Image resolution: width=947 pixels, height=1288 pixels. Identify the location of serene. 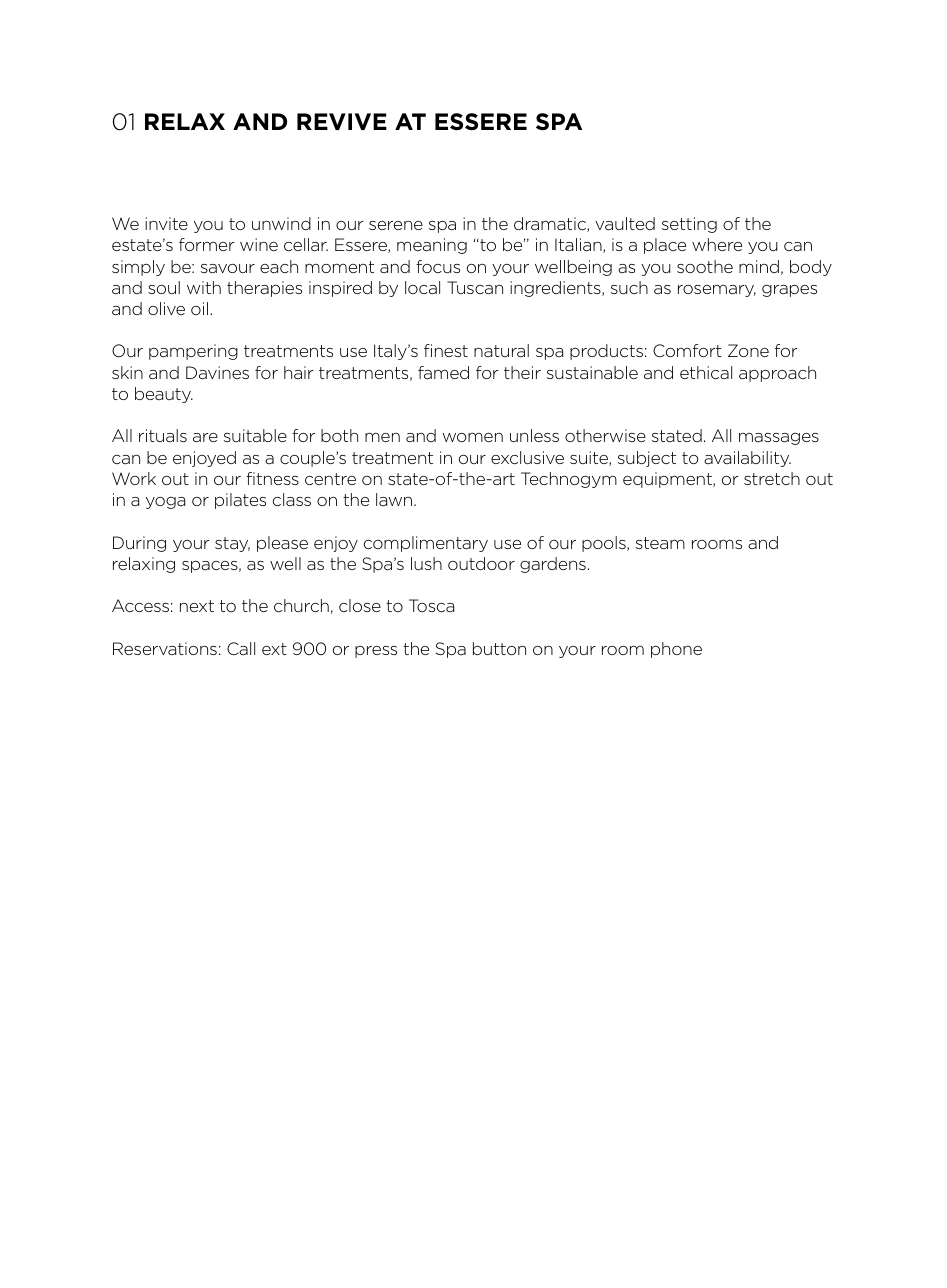
(396, 225).
